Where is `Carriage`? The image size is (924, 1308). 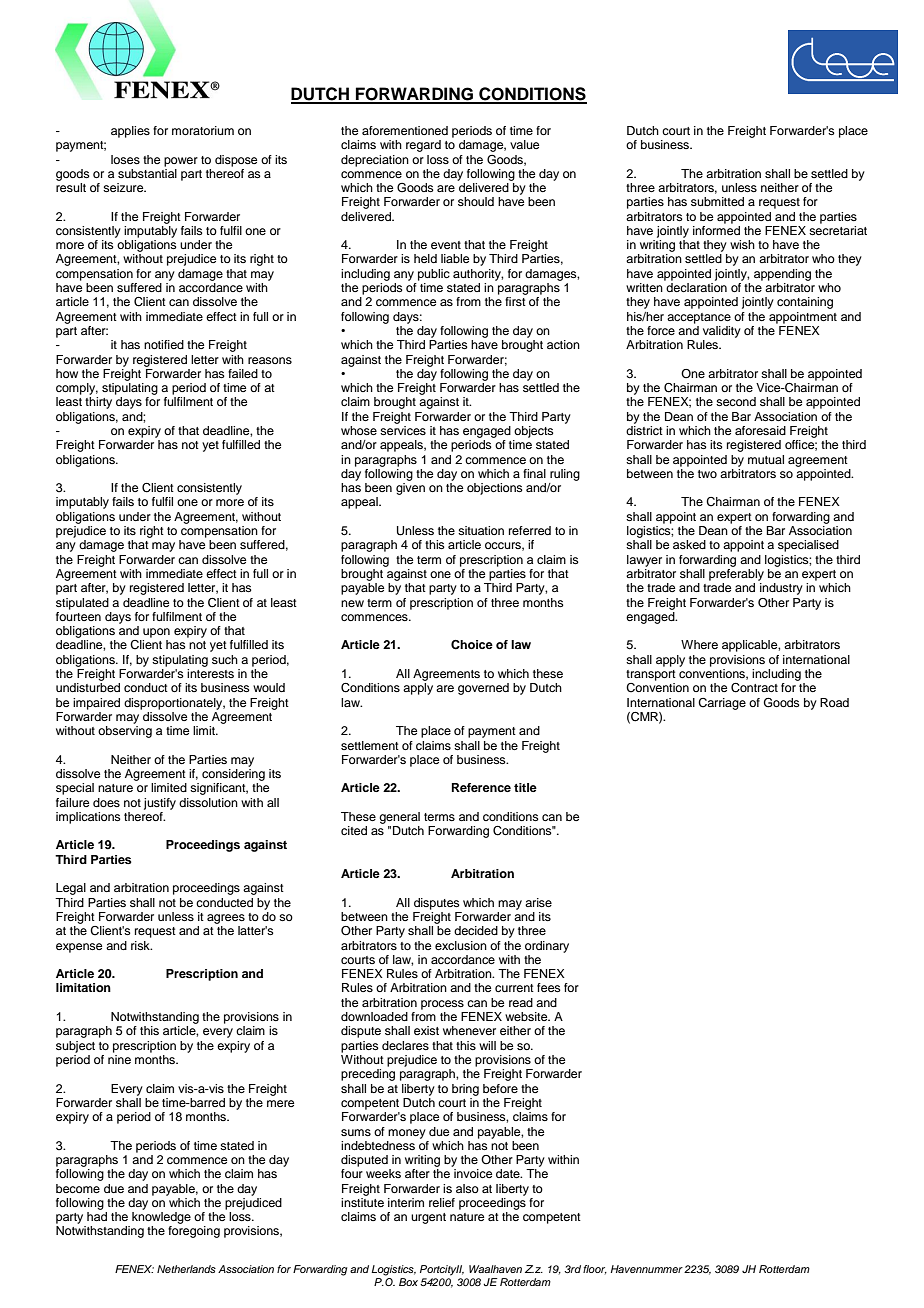 Carriage is located at coordinates (722, 704).
